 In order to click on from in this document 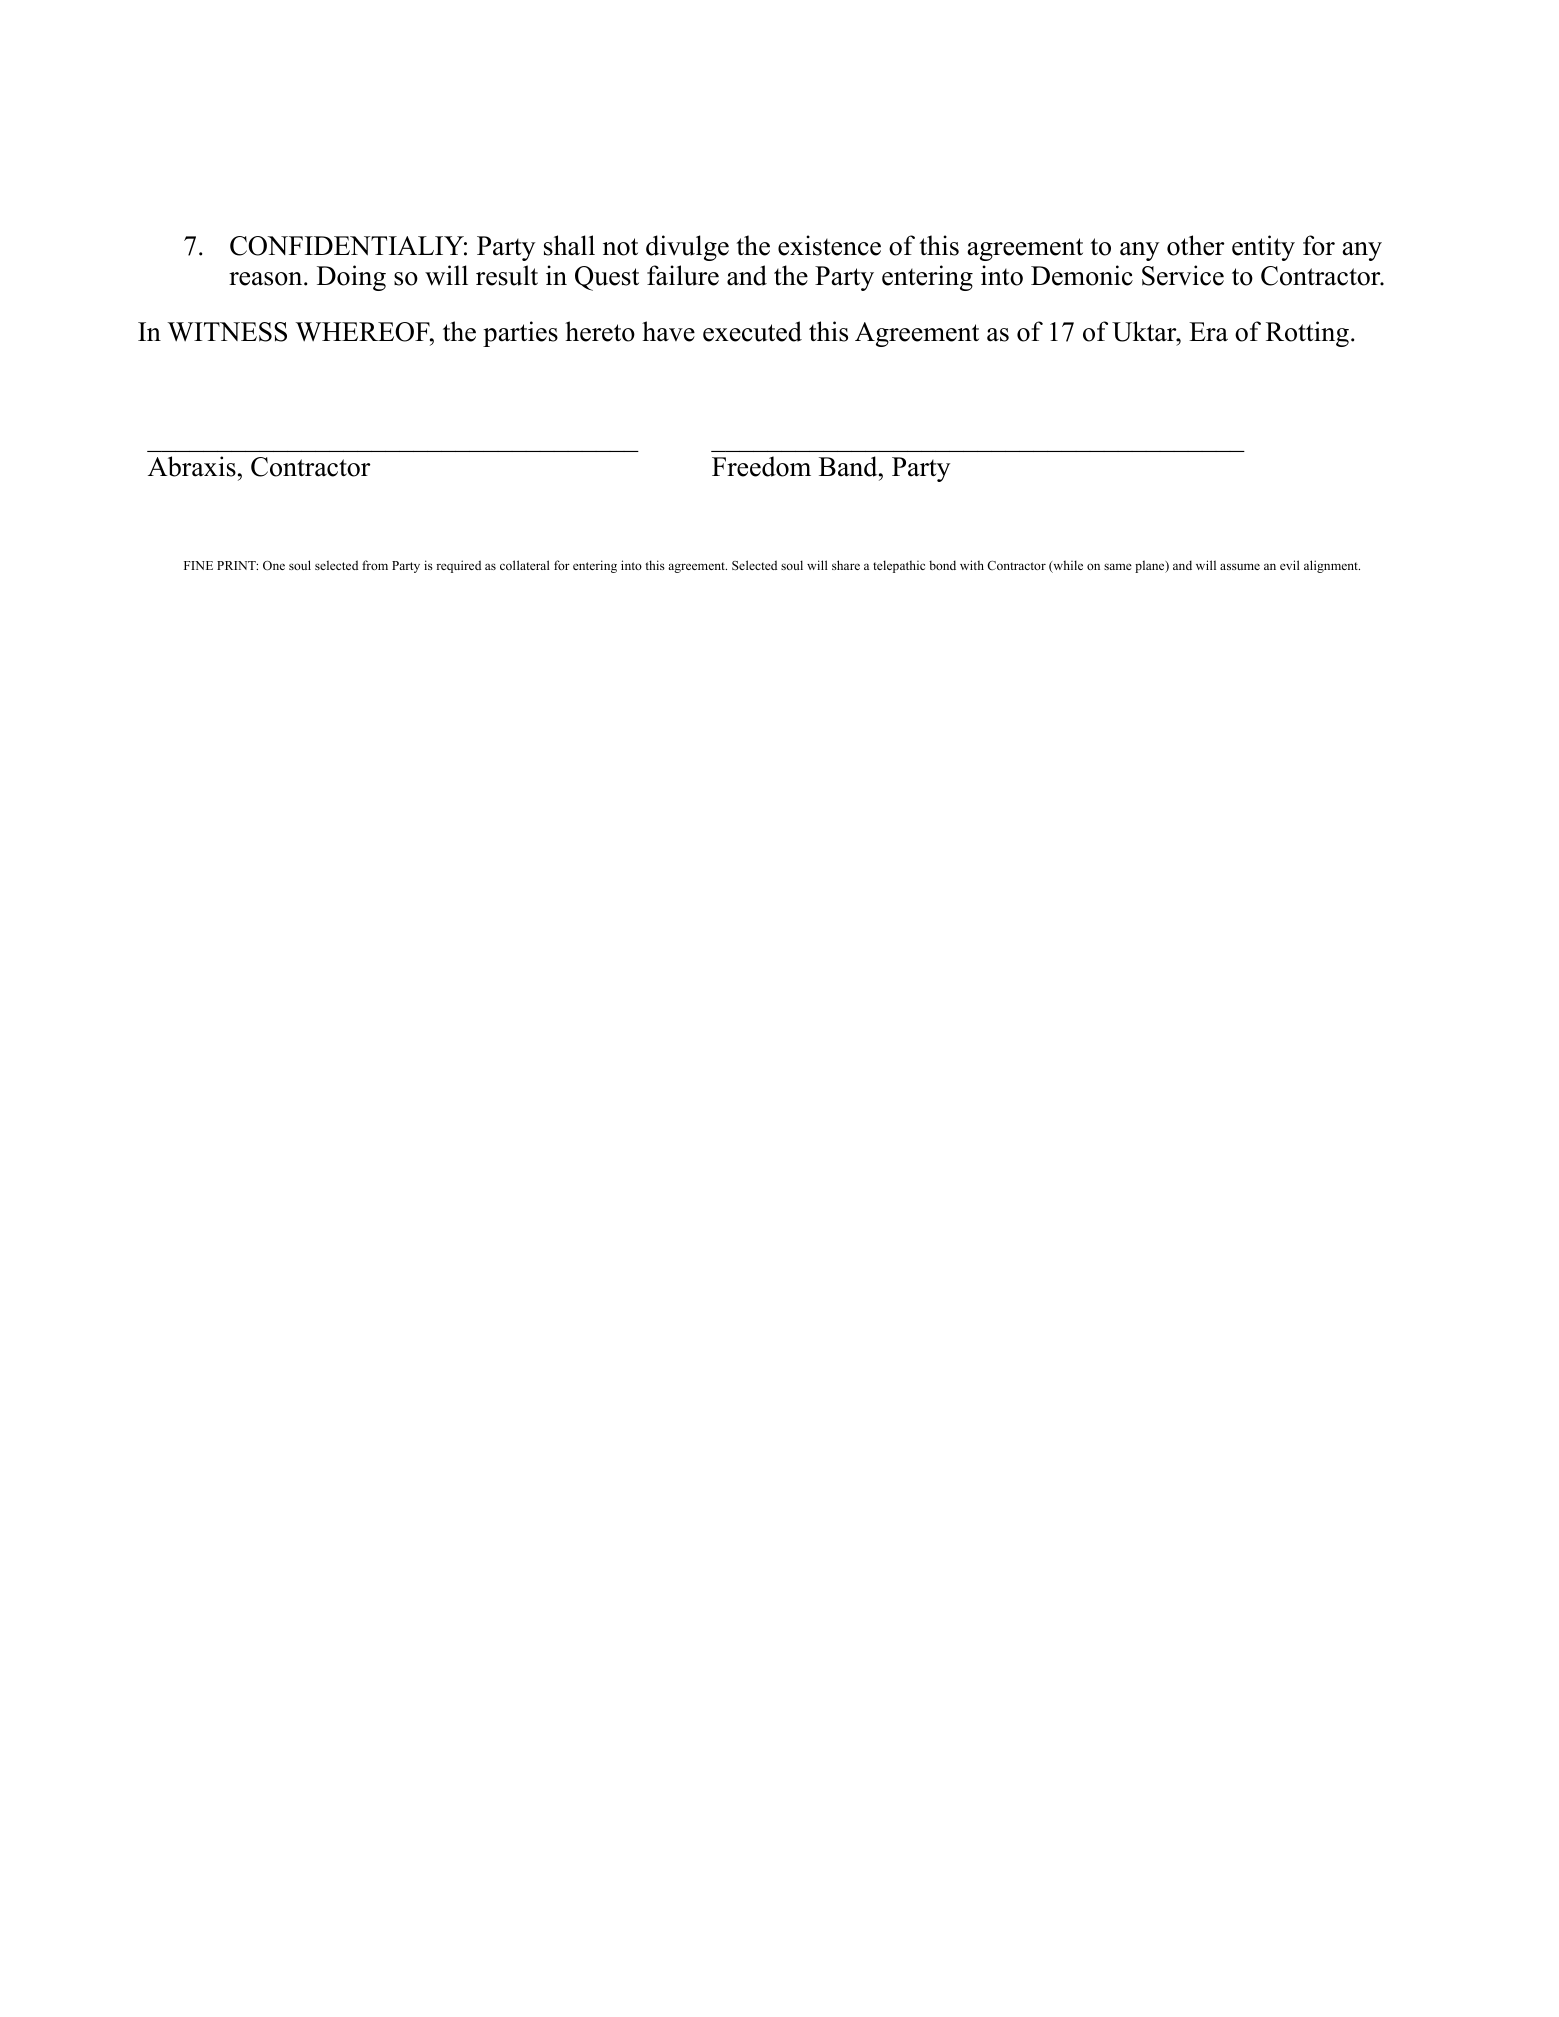, I will do `click(375, 565)`.
